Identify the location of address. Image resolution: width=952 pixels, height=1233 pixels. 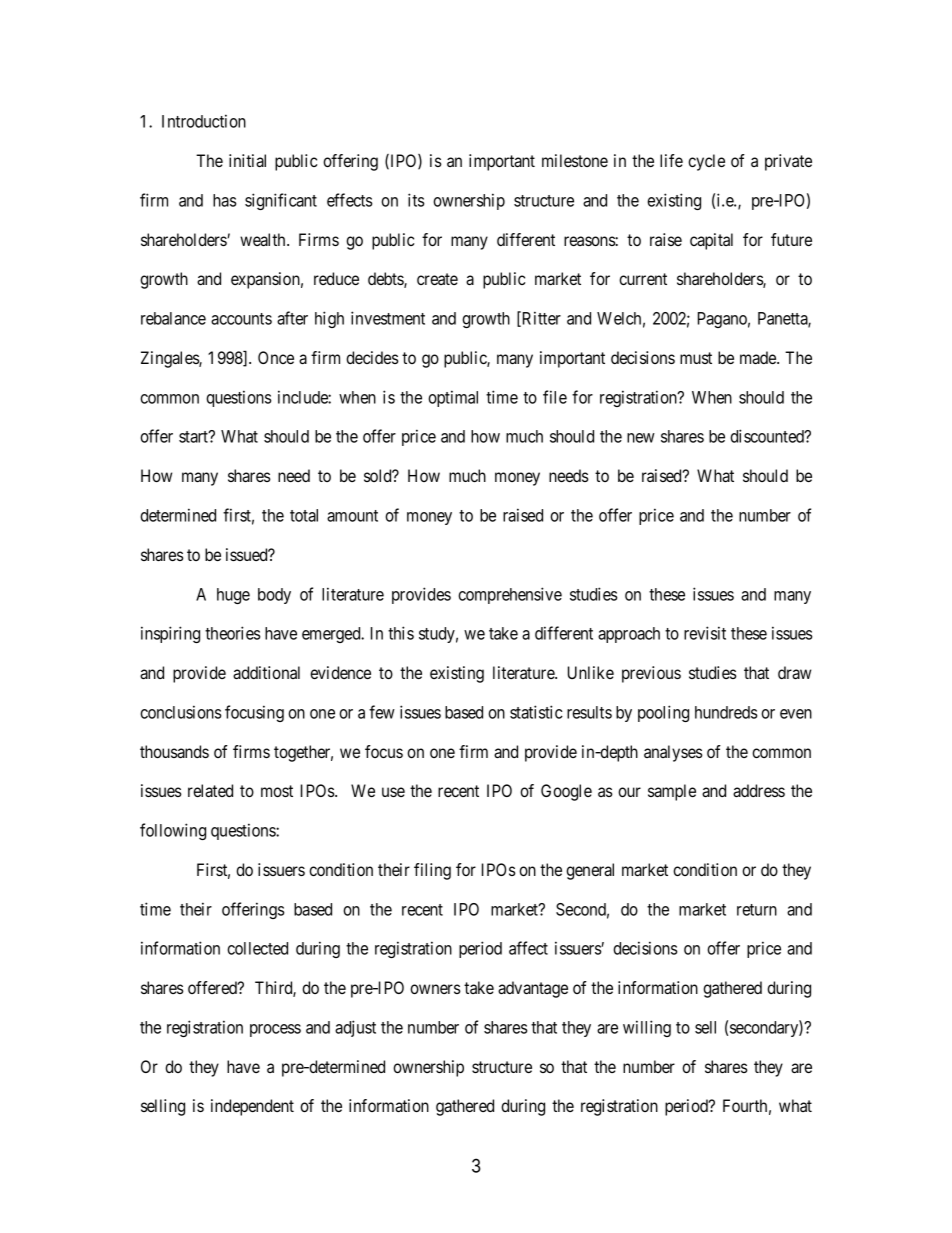
(759, 790).
